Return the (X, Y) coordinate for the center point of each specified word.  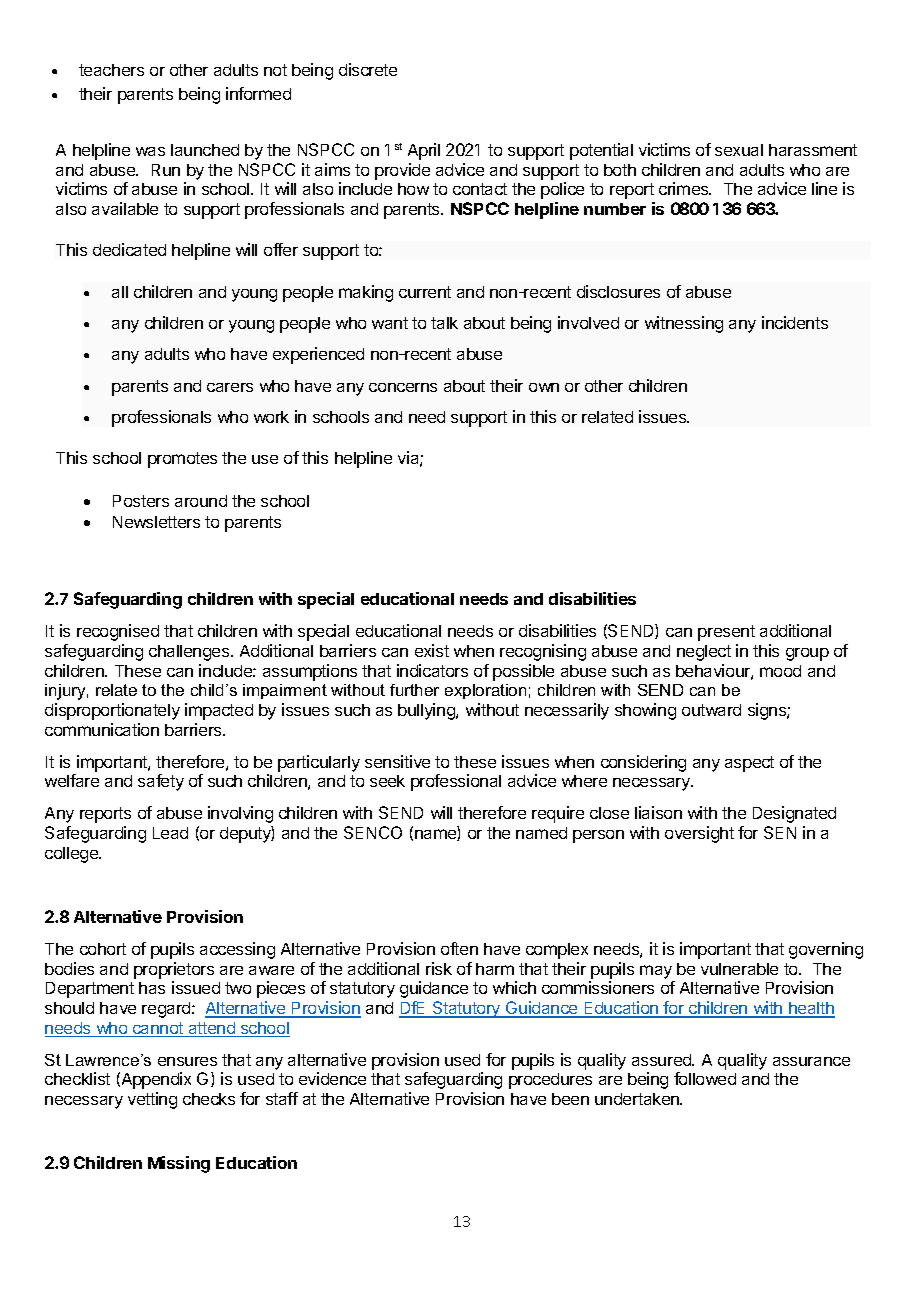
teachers (111, 70)
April (424, 151)
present (726, 633)
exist (432, 650)
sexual (739, 150)
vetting (152, 1100)
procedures (550, 1081)
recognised (118, 632)
